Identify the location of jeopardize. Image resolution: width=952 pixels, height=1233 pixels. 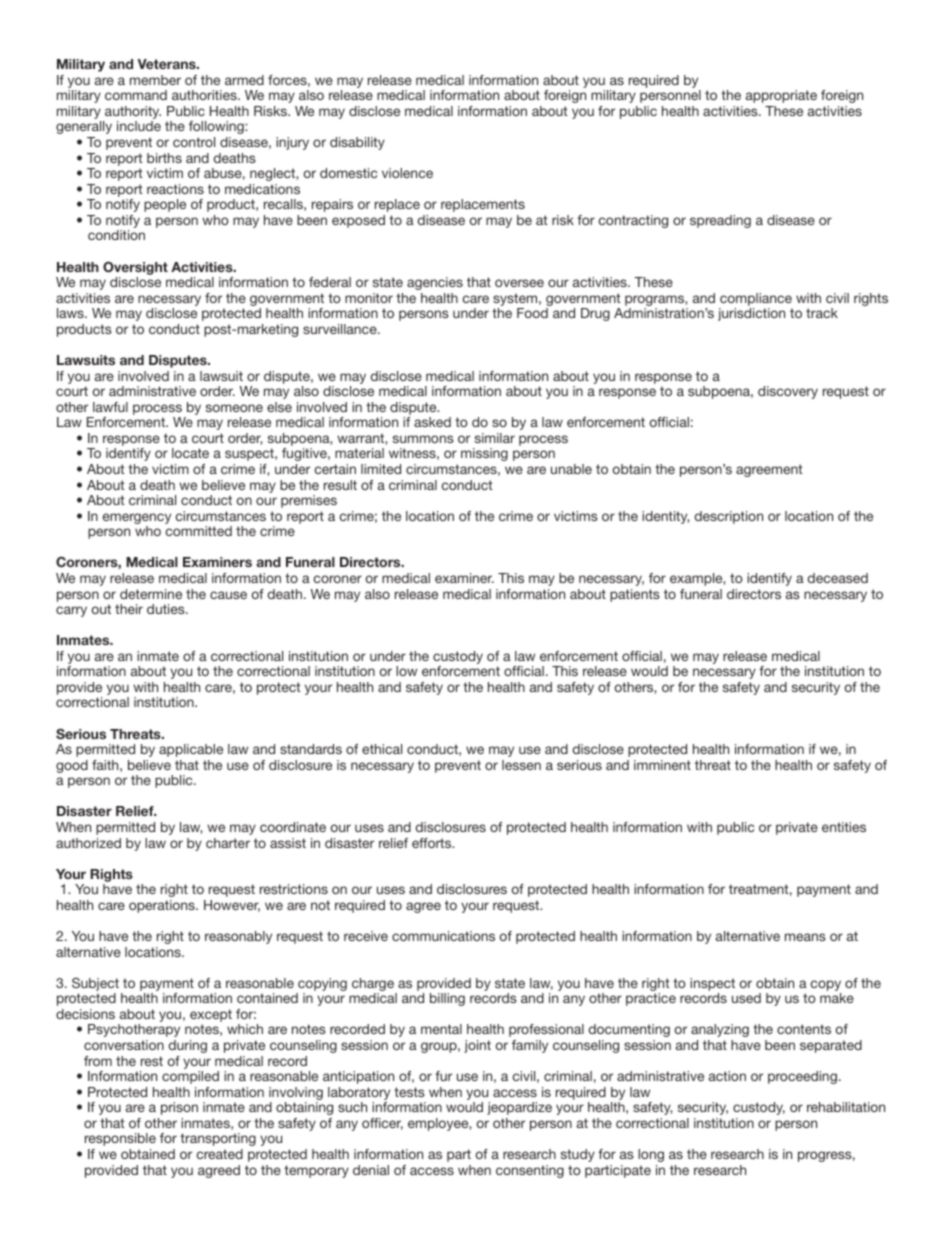
(519, 1108).
